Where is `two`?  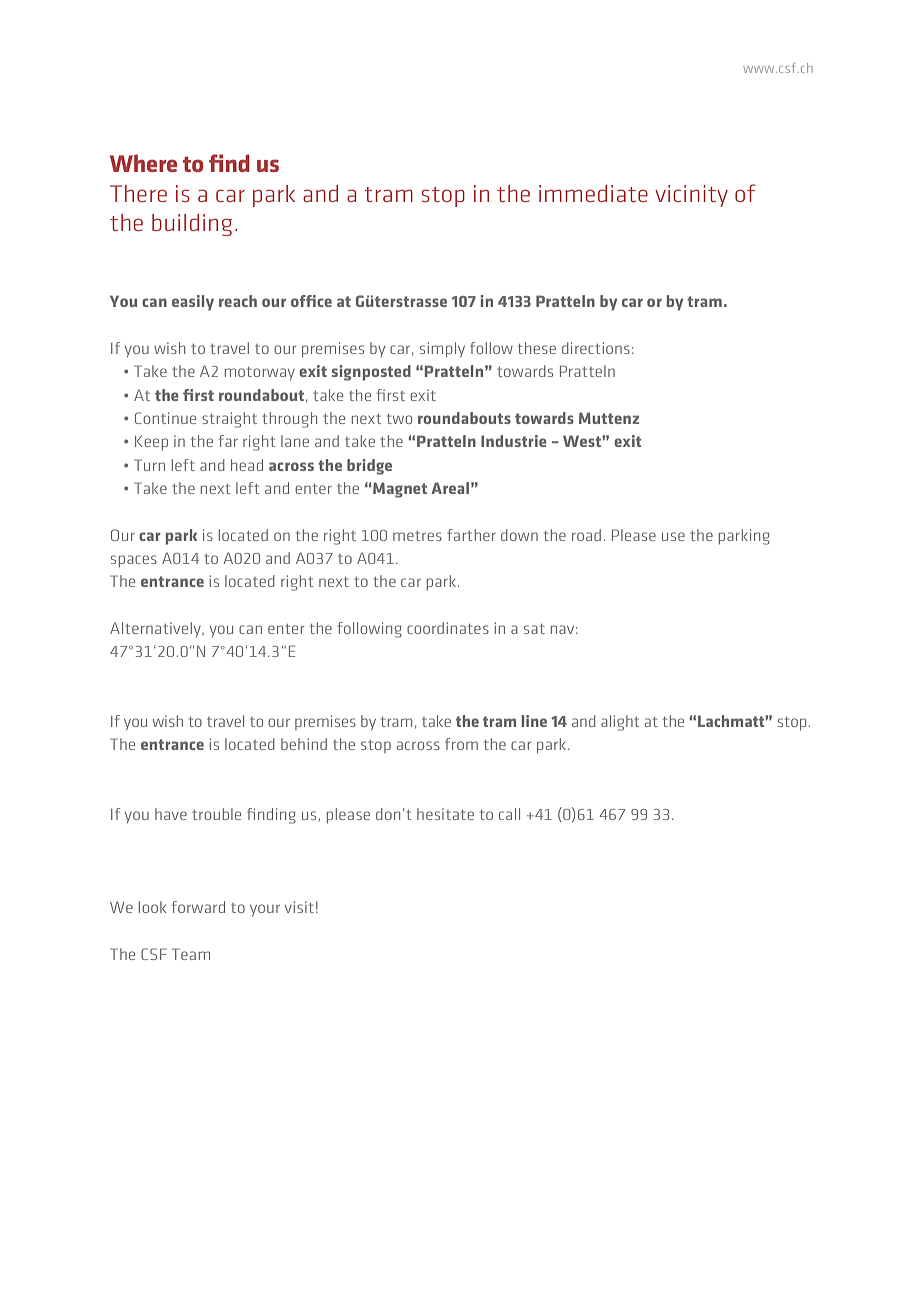
two is located at coordinates (399, 419).
